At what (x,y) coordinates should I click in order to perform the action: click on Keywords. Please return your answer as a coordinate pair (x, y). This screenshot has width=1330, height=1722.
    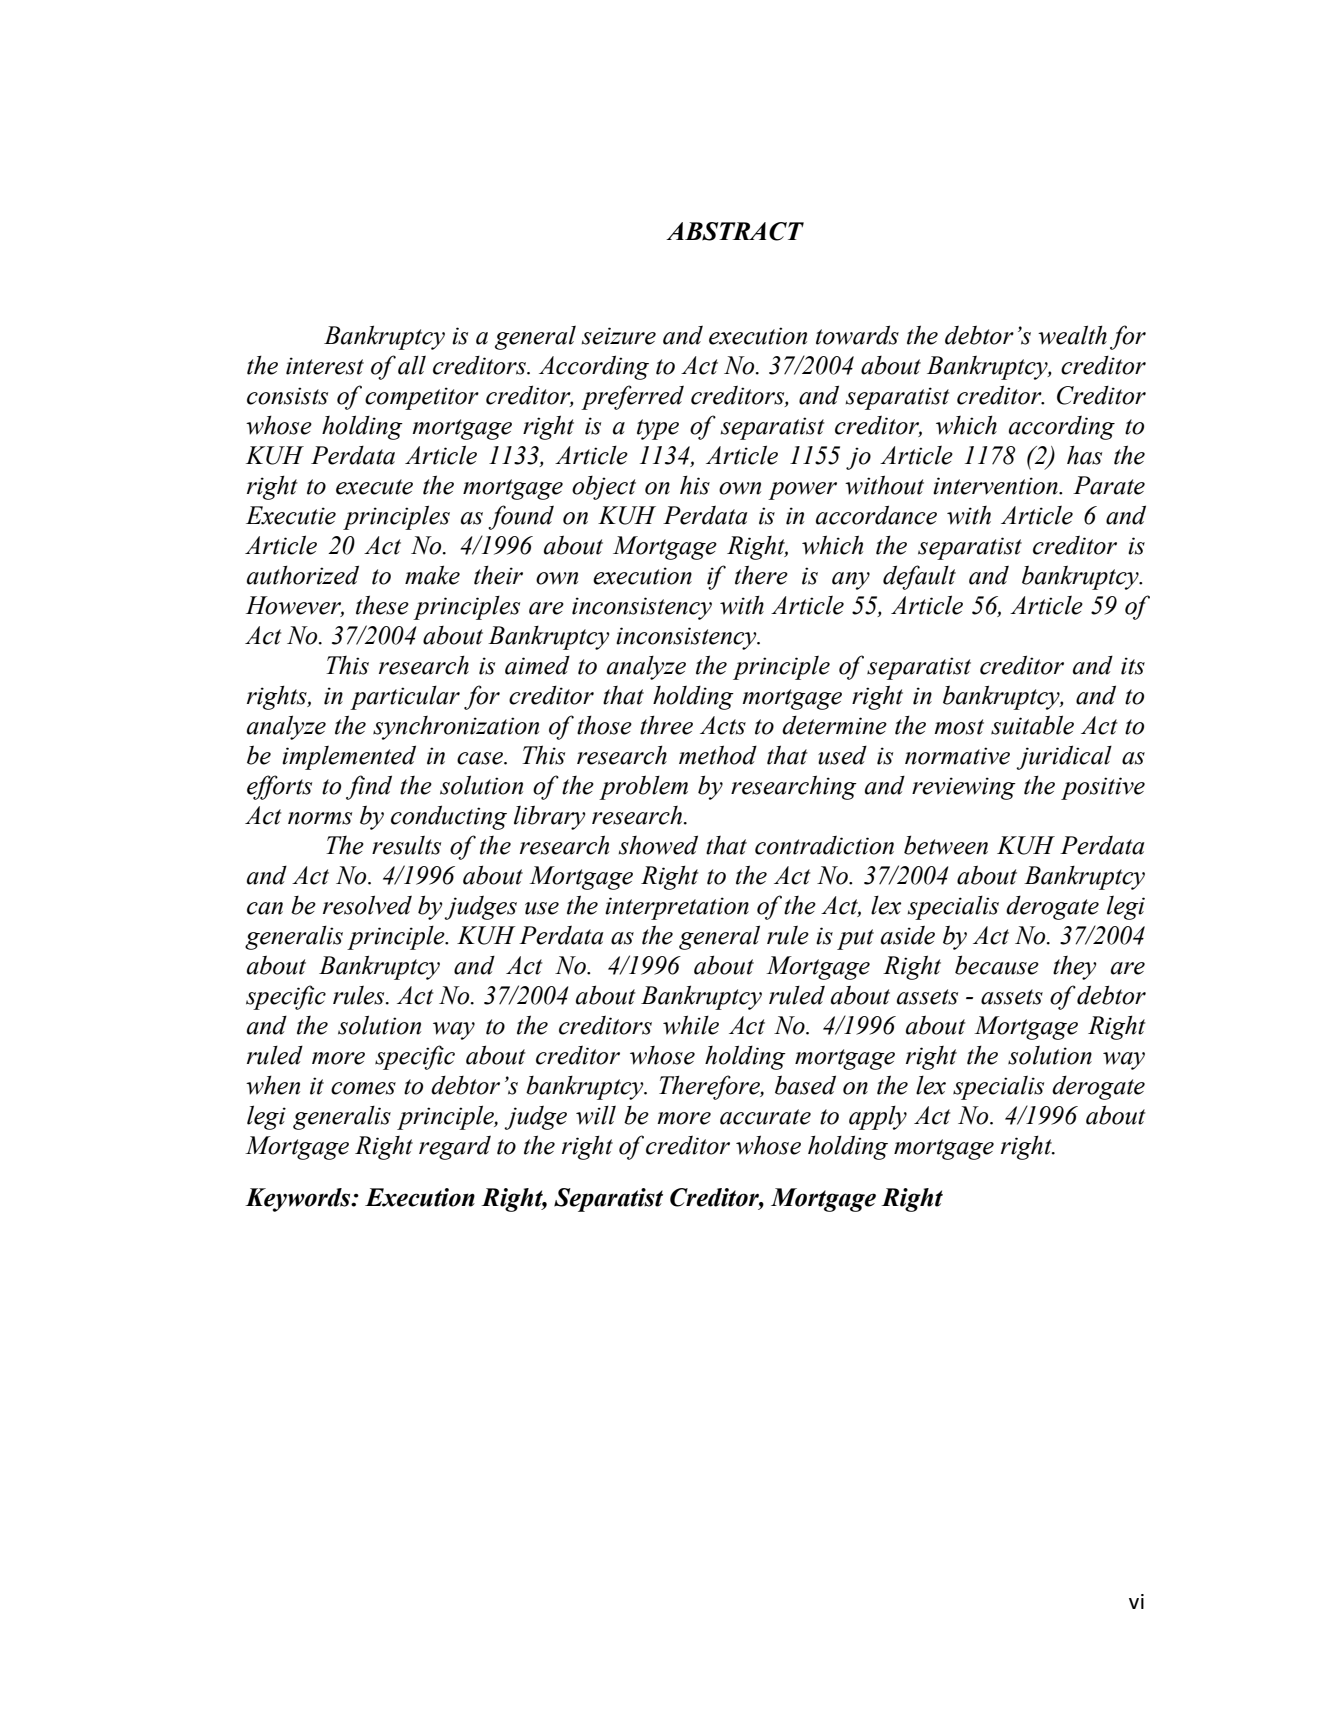
    Looking at the image, I should click on (299, 1200).
